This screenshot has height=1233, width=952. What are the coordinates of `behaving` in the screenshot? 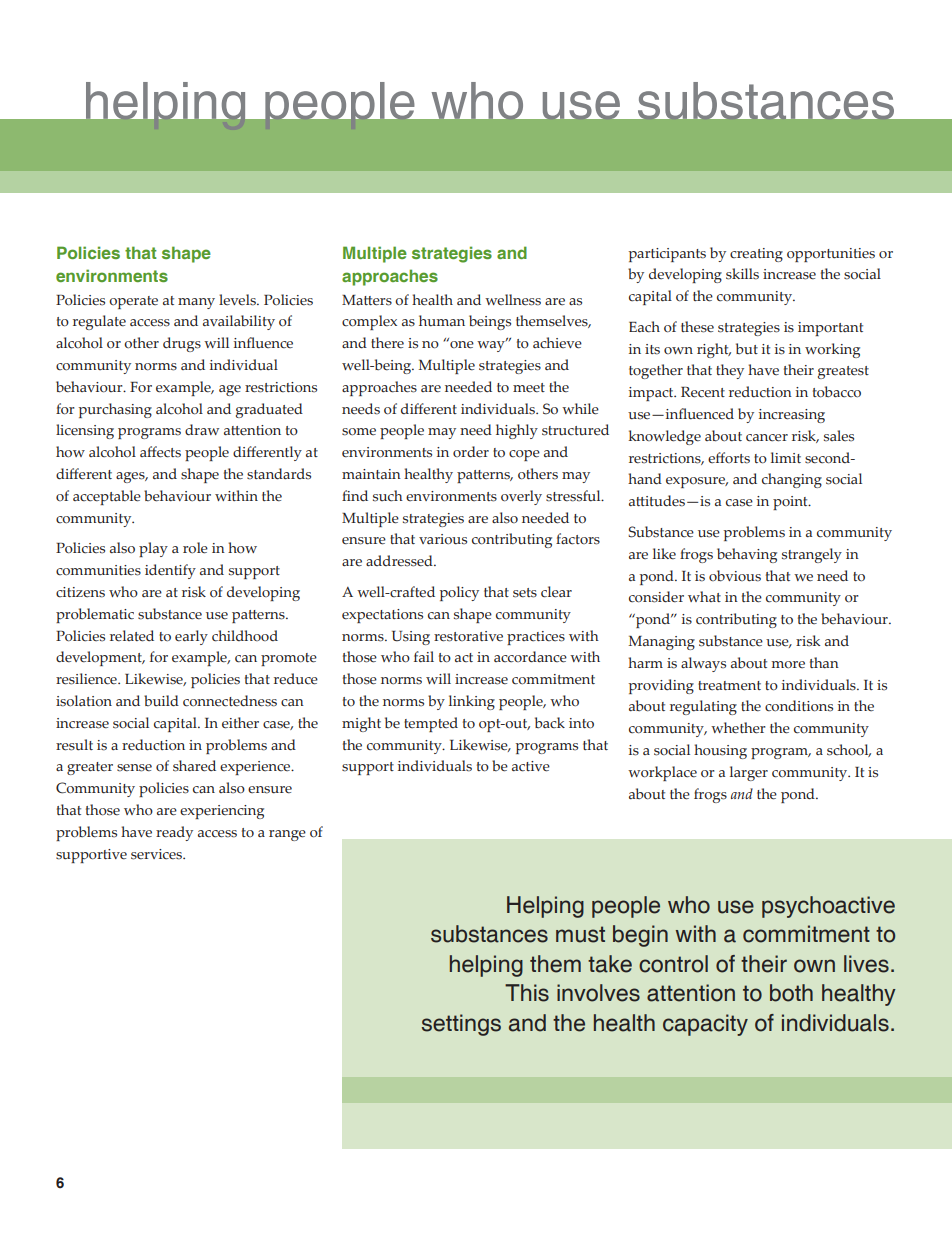 It's located at (747, 555).
